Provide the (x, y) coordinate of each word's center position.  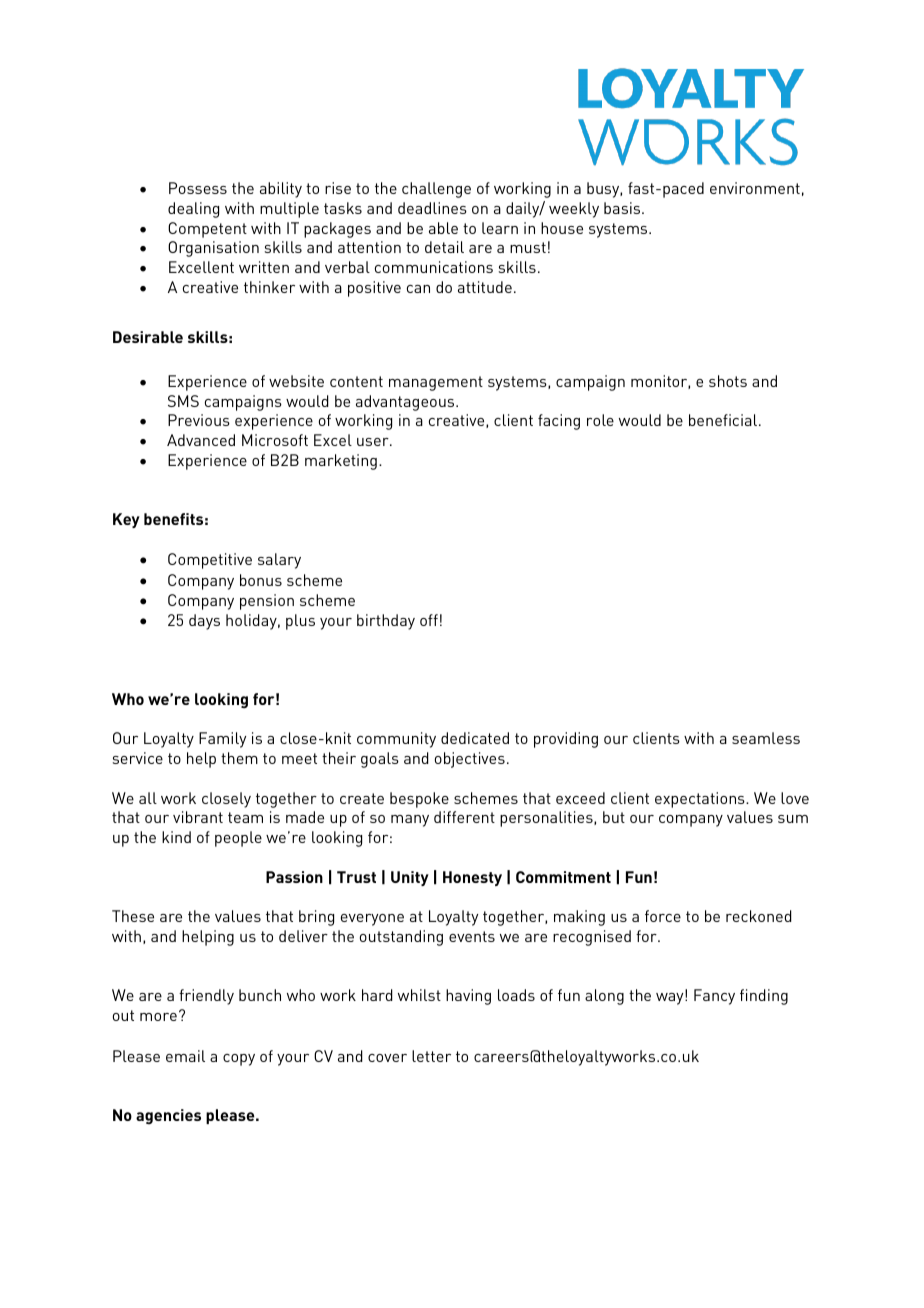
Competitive (210, 561)
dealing (193, 210)
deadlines (432, 208)
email (185, 1056)
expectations (701, 800)
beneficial (723, 420)
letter (431, 1056)
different (464, 817)
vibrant (198, 817)
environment (755, 188)
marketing (341, 462)
